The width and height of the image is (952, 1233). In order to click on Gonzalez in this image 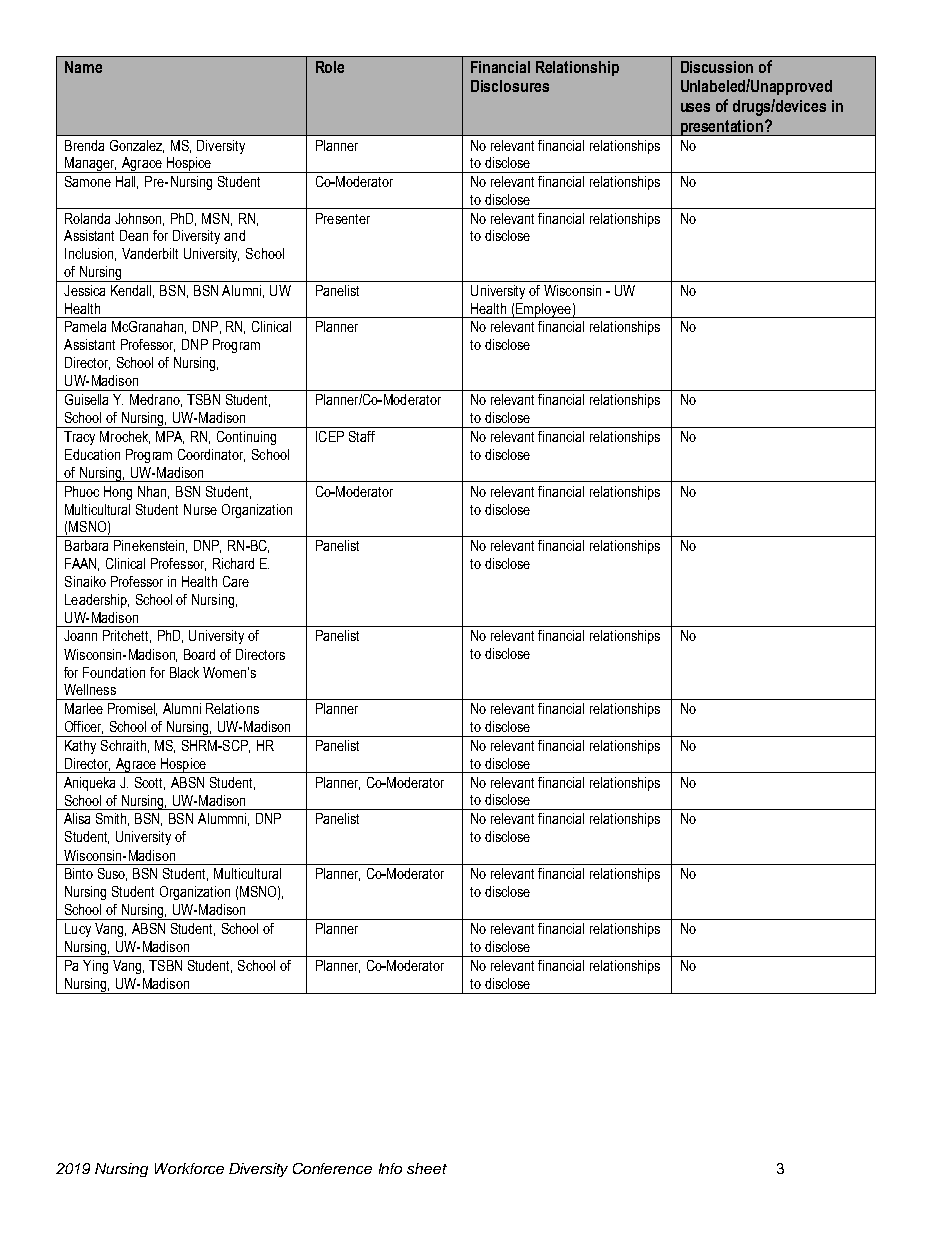, I will do `click(137, 146)`.
